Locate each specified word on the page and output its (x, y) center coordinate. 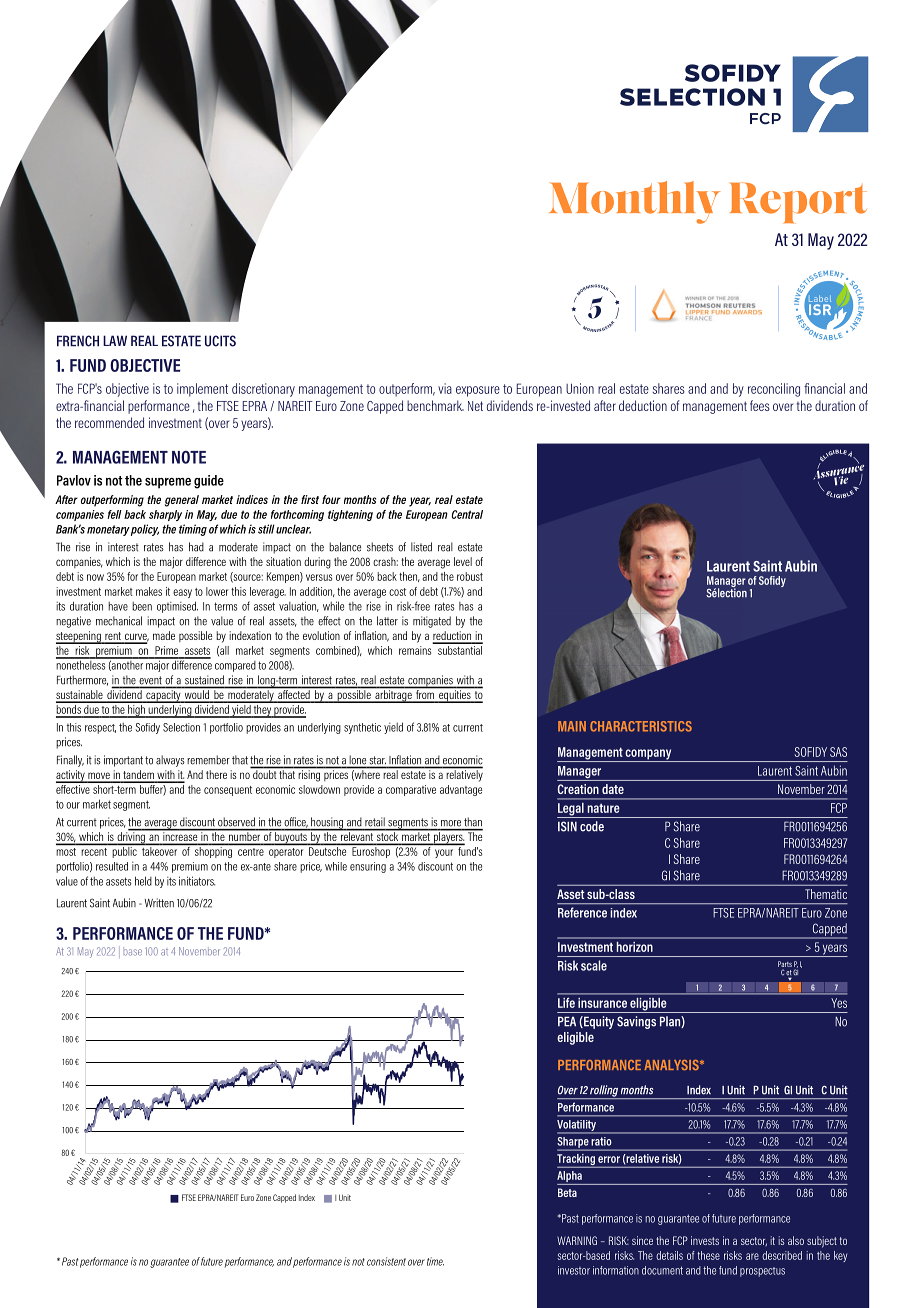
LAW (115, 340)
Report (798, 203)
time (435, 1261)
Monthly (634, 202)
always (170, 761)
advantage (461, 790)
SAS (838, 752)
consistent (386, 1261)
